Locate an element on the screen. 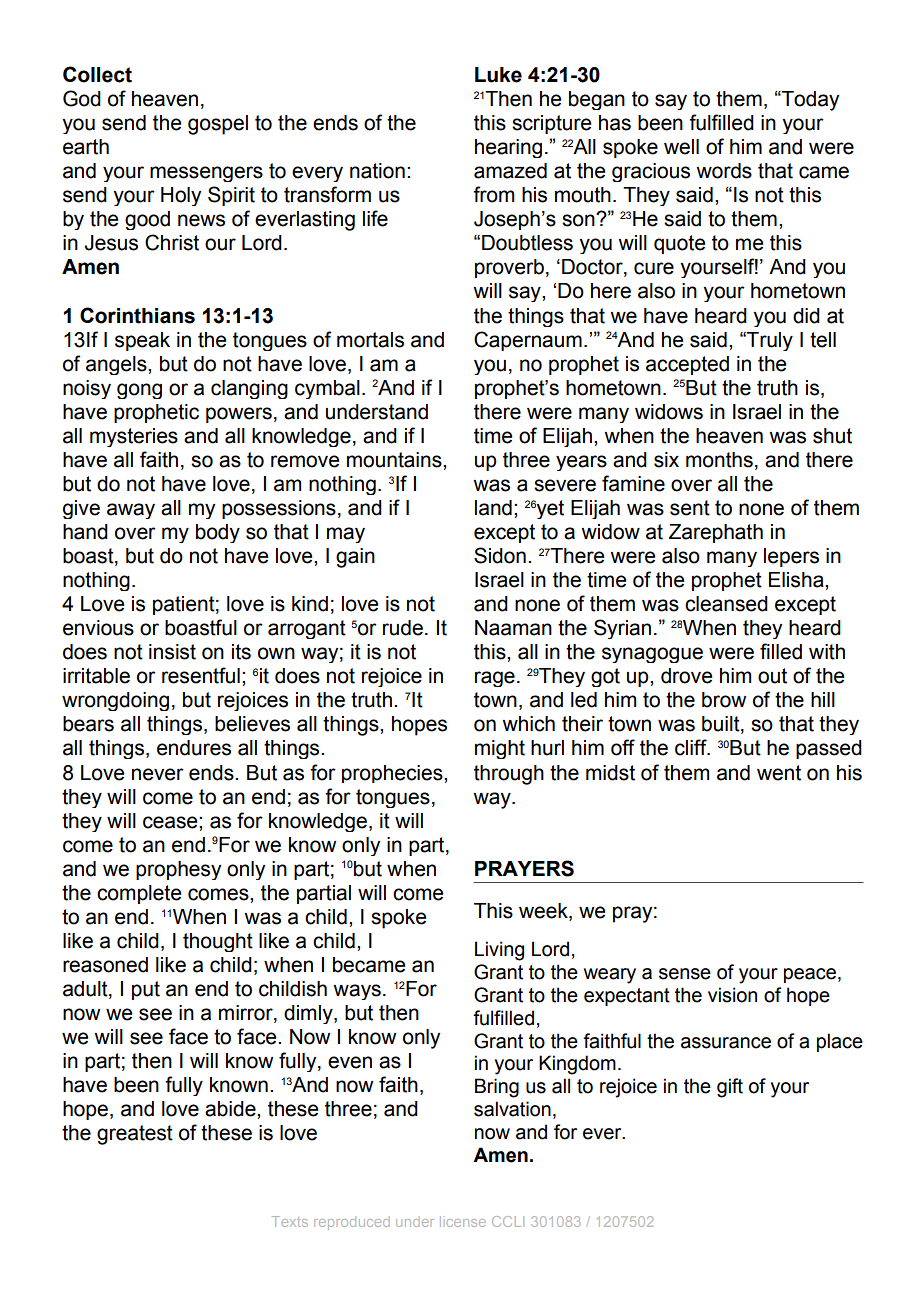 The image size is (924, 1310). gospel is located at coordinates (218, 125).
